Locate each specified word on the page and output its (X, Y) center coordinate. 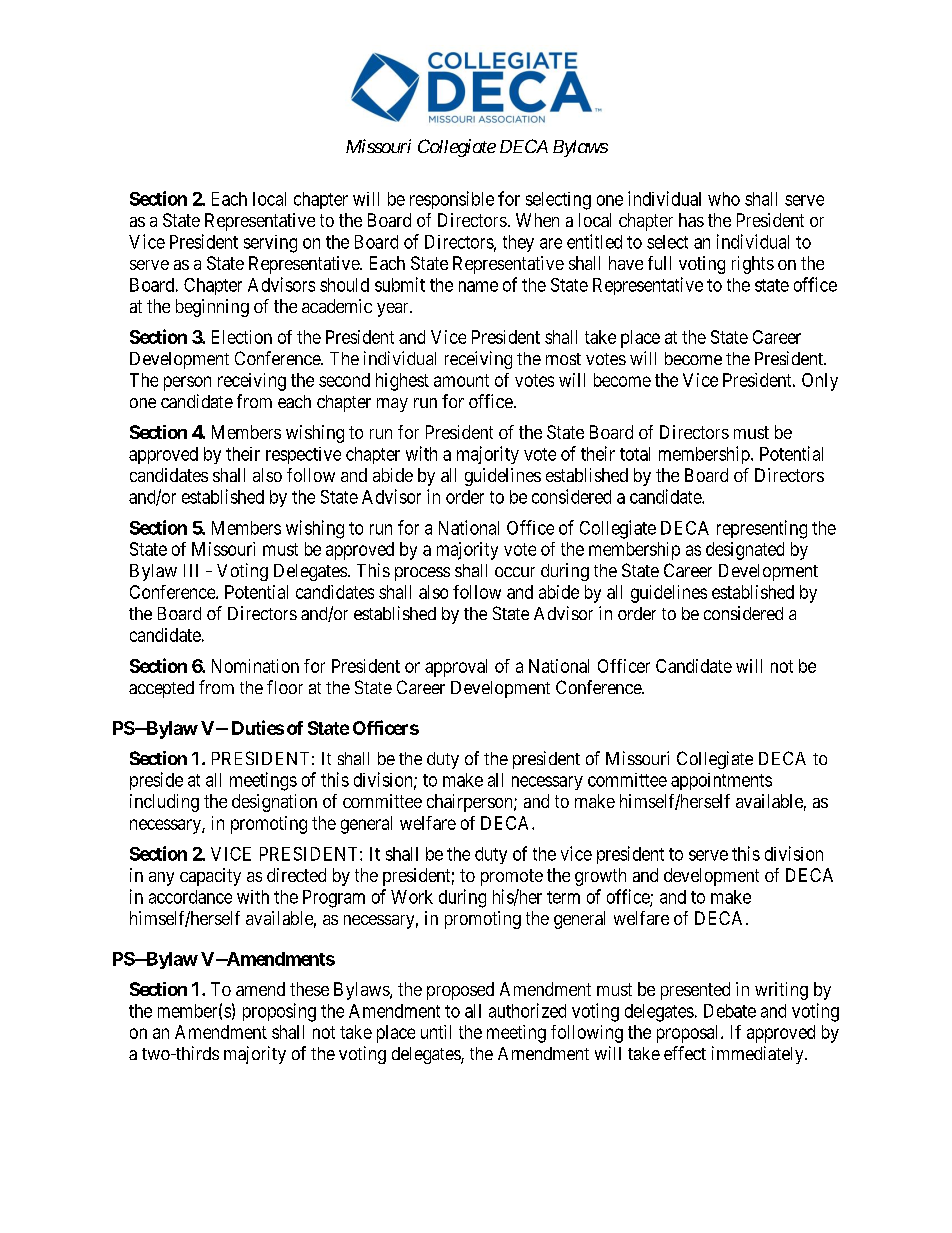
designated (745, 551)
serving (270, 244)
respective (303, 455)
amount (461, 380)
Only (820, 382)
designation (274, 803)
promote (512, 877)
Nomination (255, 666)
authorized (527, 1010)
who (724, 199)
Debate (730, 1011)
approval (456, 668)
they (518, 243)
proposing (279, 1012)
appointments (721, 781)
